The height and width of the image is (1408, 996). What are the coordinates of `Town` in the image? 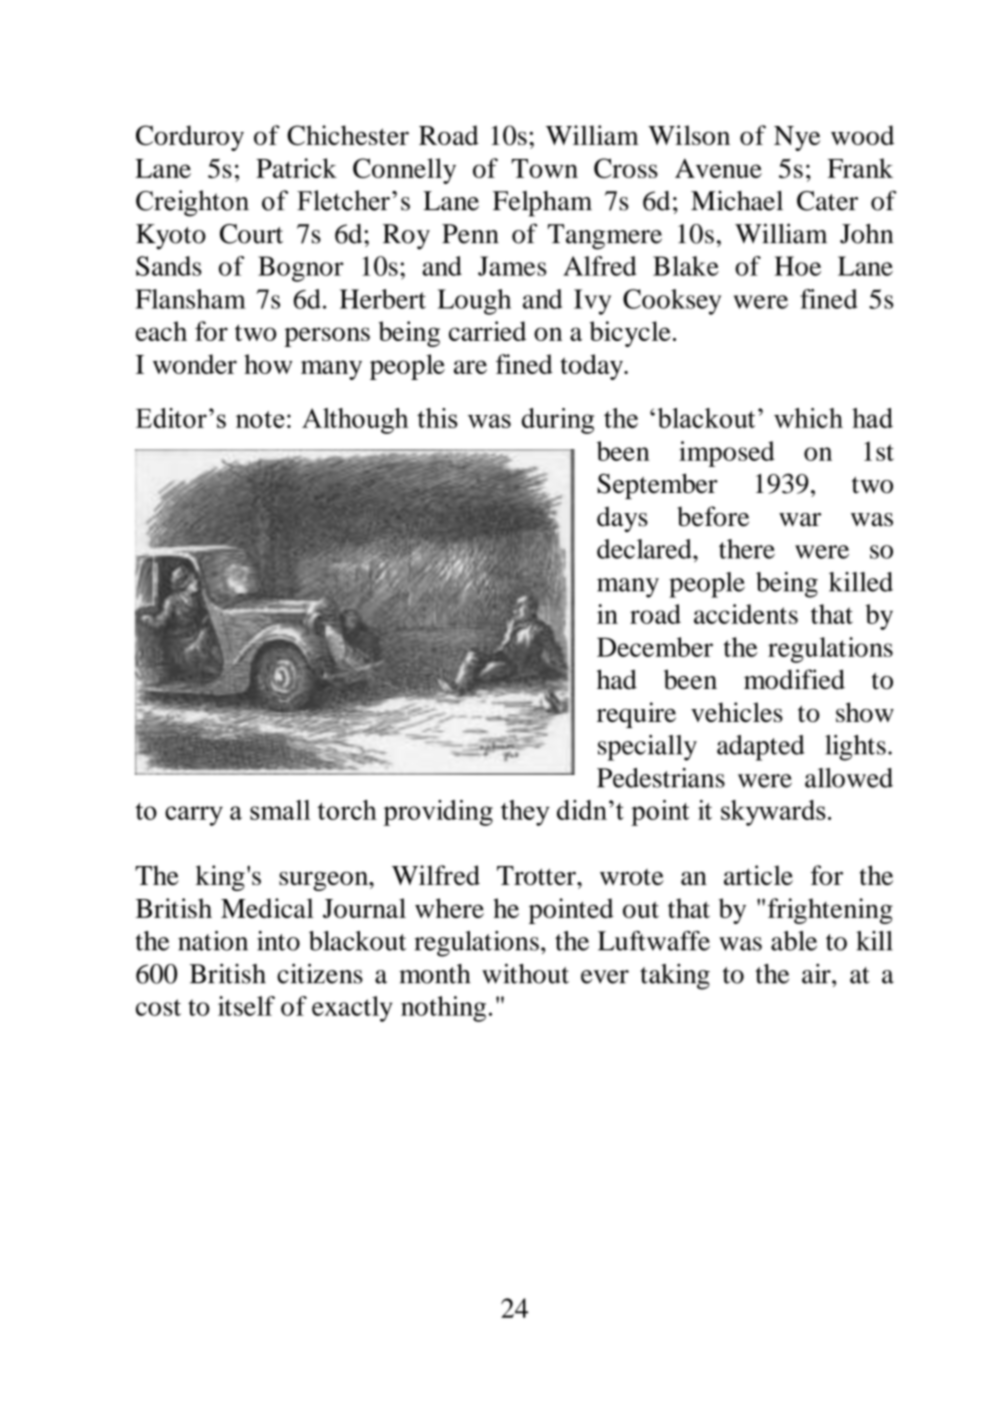 It's located at (545, 168).
